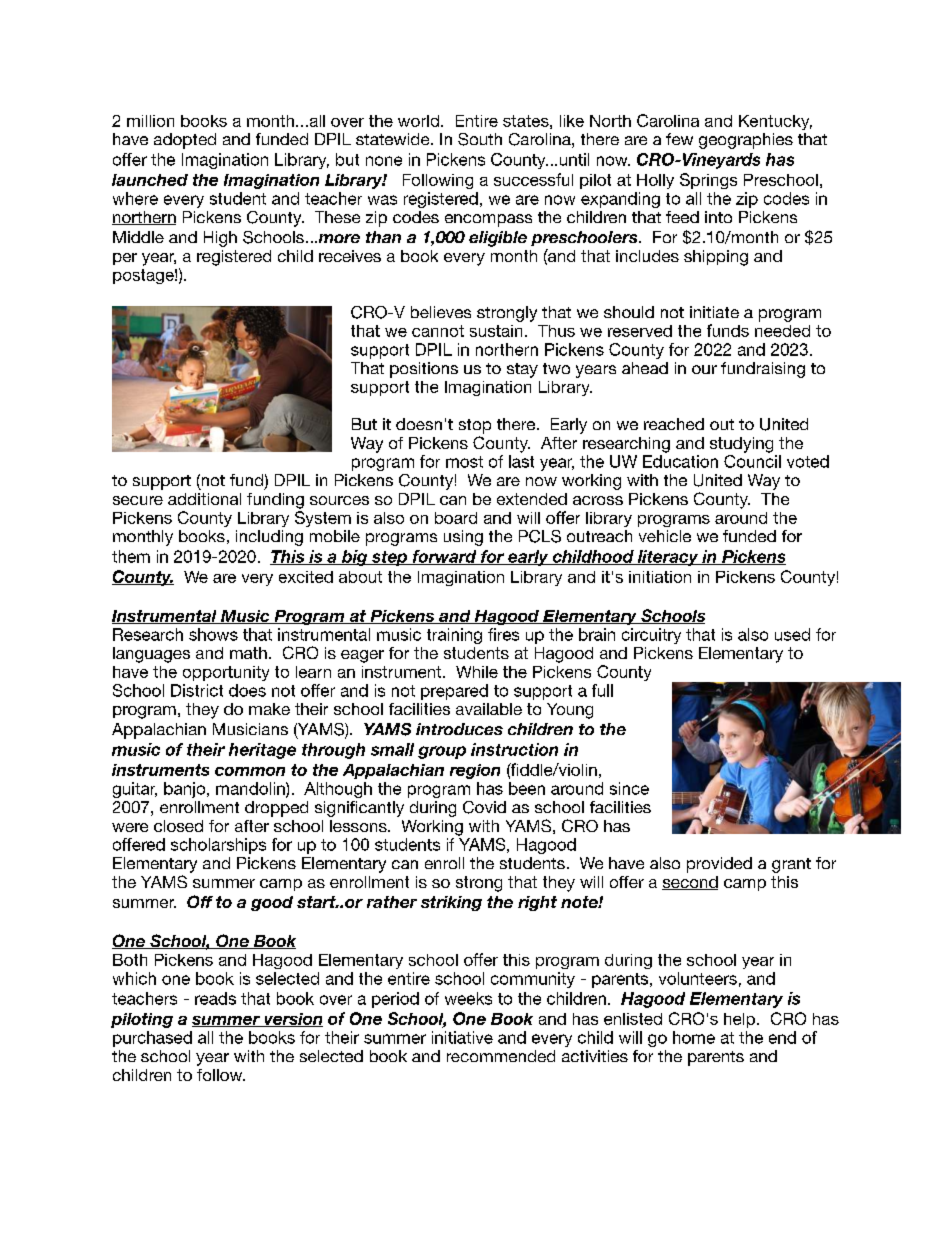  What do you see at coordinates (480, 139) in the screenshot?
I see `South` at bounding box center [480, 139].
